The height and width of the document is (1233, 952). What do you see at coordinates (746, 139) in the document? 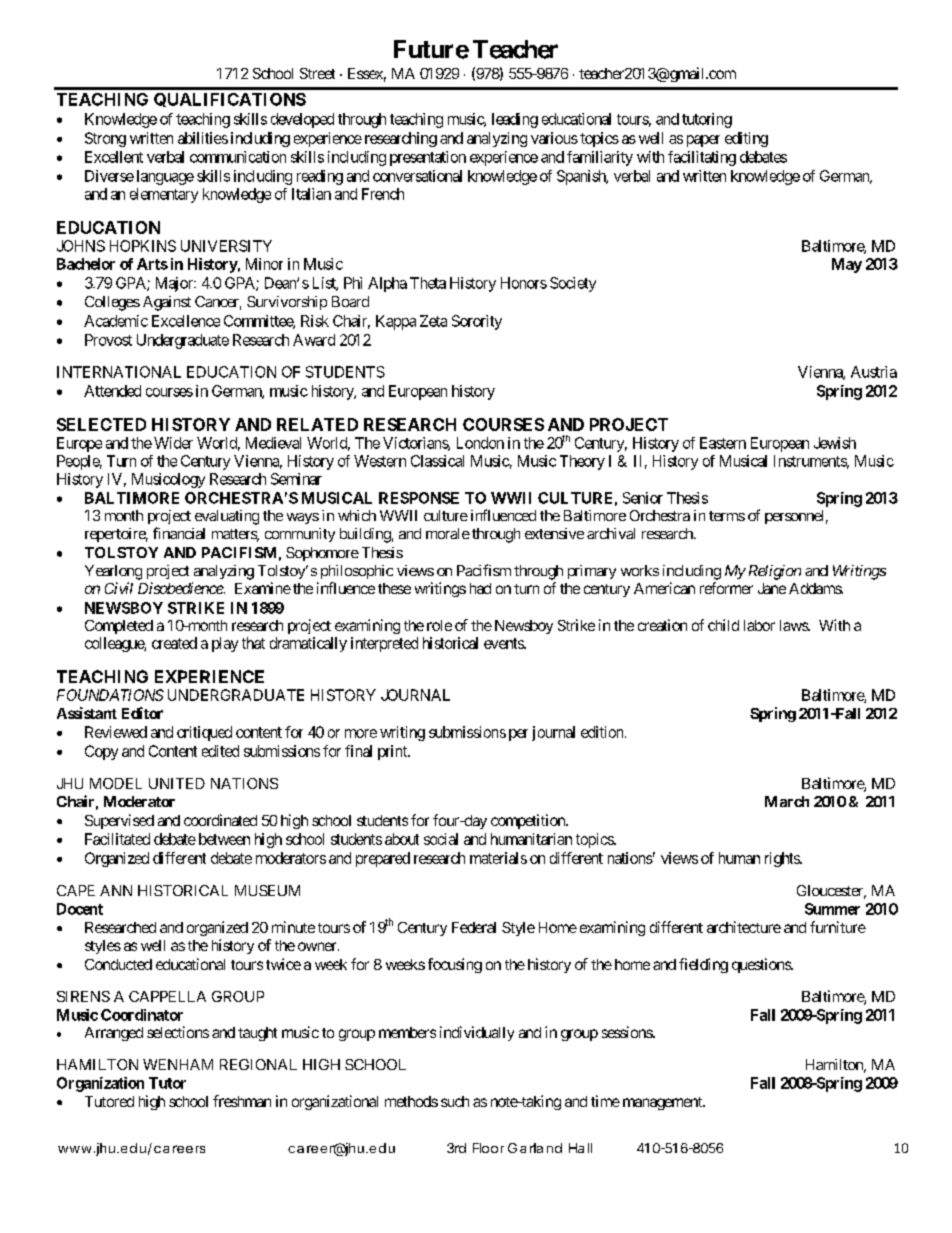
I see `editing` at bounding box center [746, 139].
